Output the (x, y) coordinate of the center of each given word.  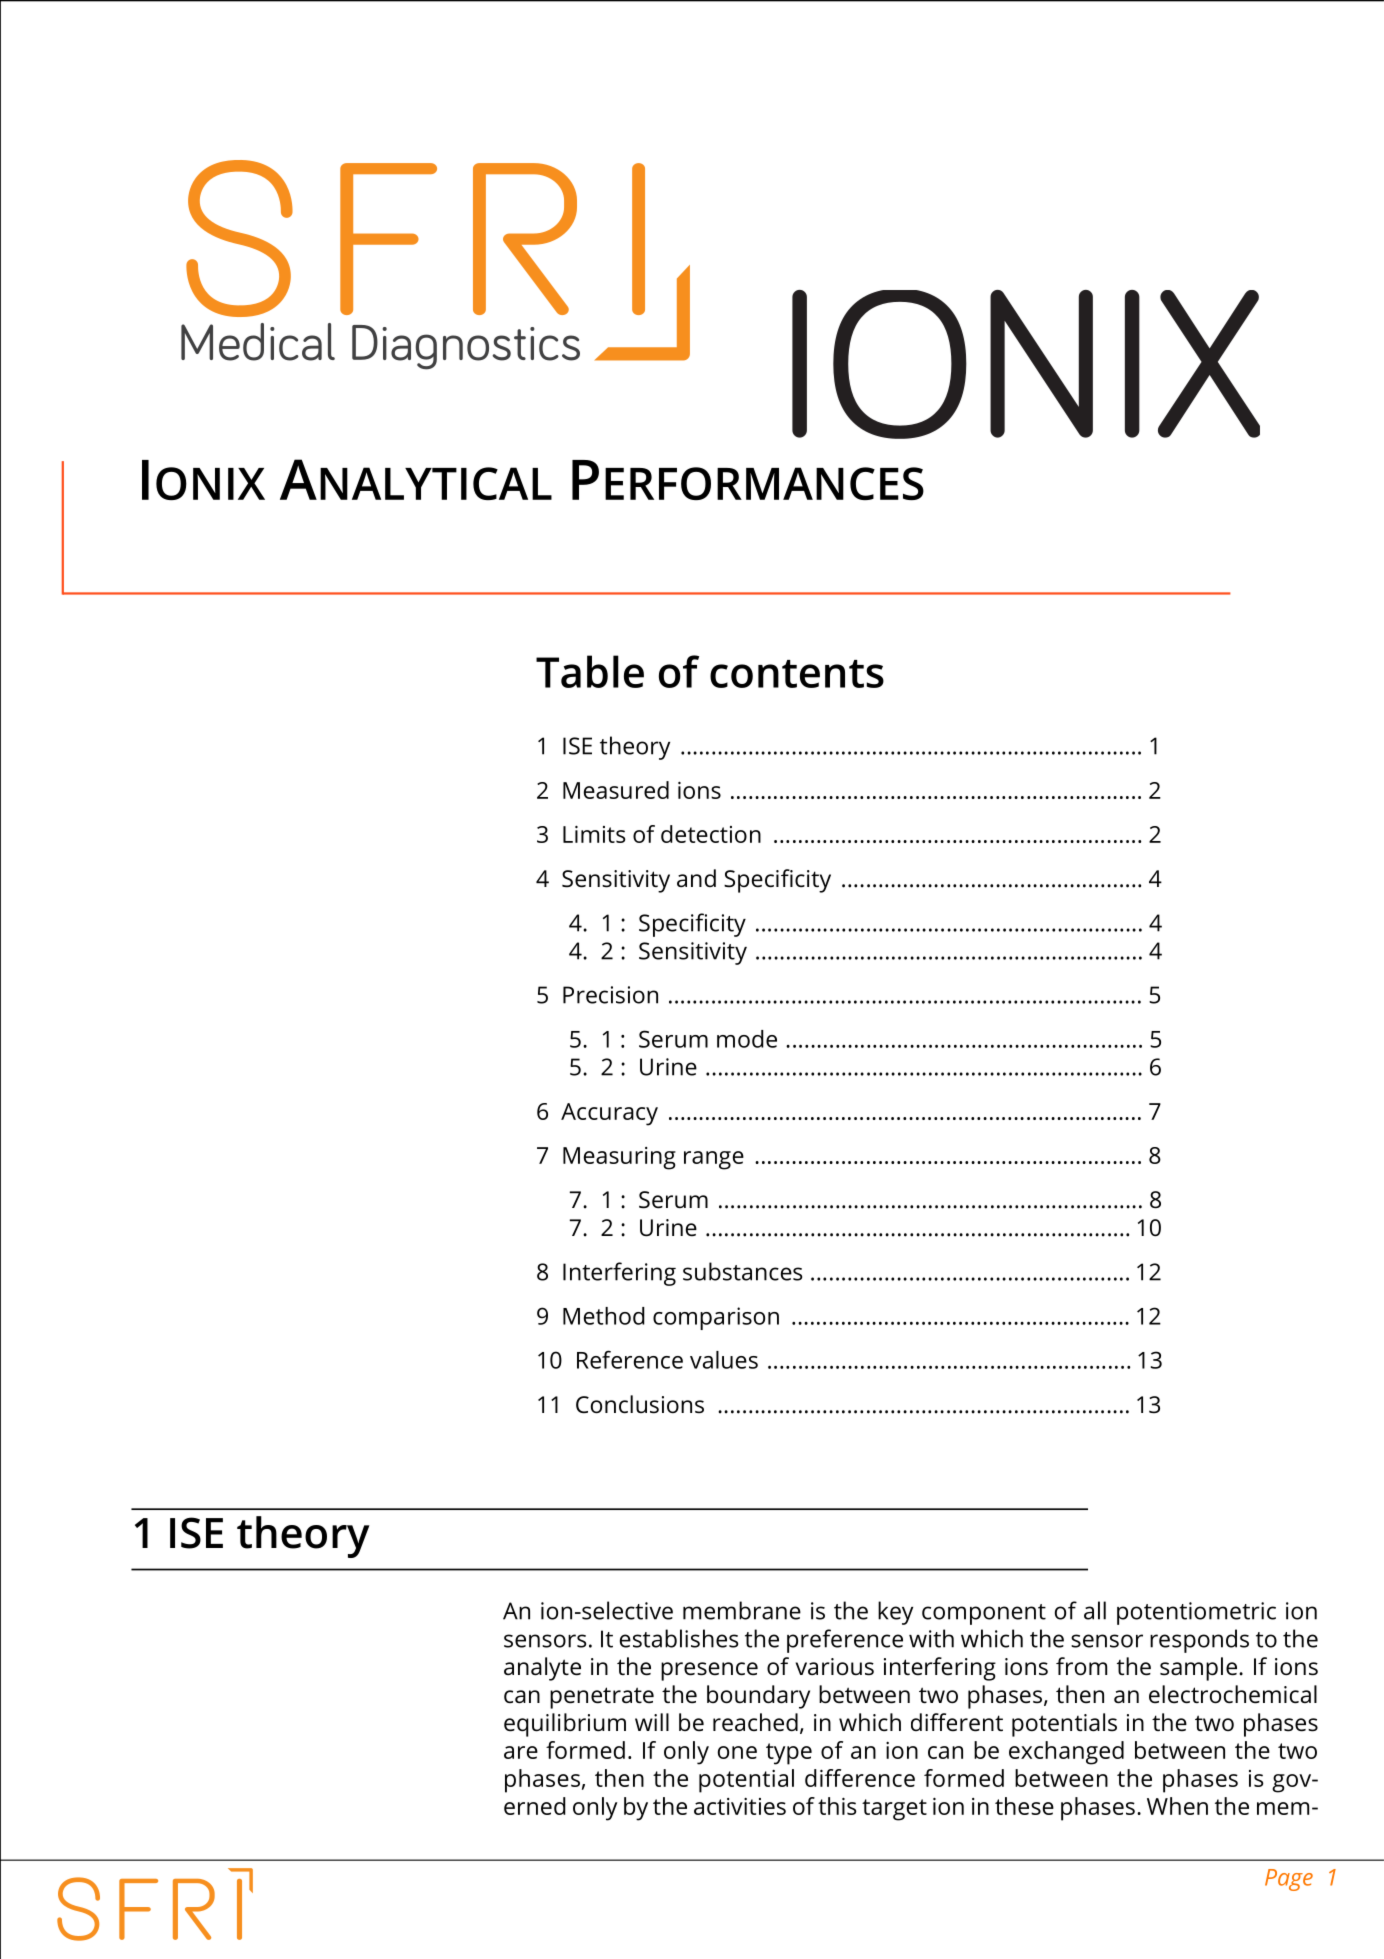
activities (740, 1806)
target (894, 1810)
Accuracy (609, 1114)
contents (797, 674)
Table (590, 671)
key (895, 1613)
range (714, 1160)
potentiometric (1196, 1613)
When (1177, 1806)
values (724, 1360)
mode (747, 1039)
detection (711, 834)
